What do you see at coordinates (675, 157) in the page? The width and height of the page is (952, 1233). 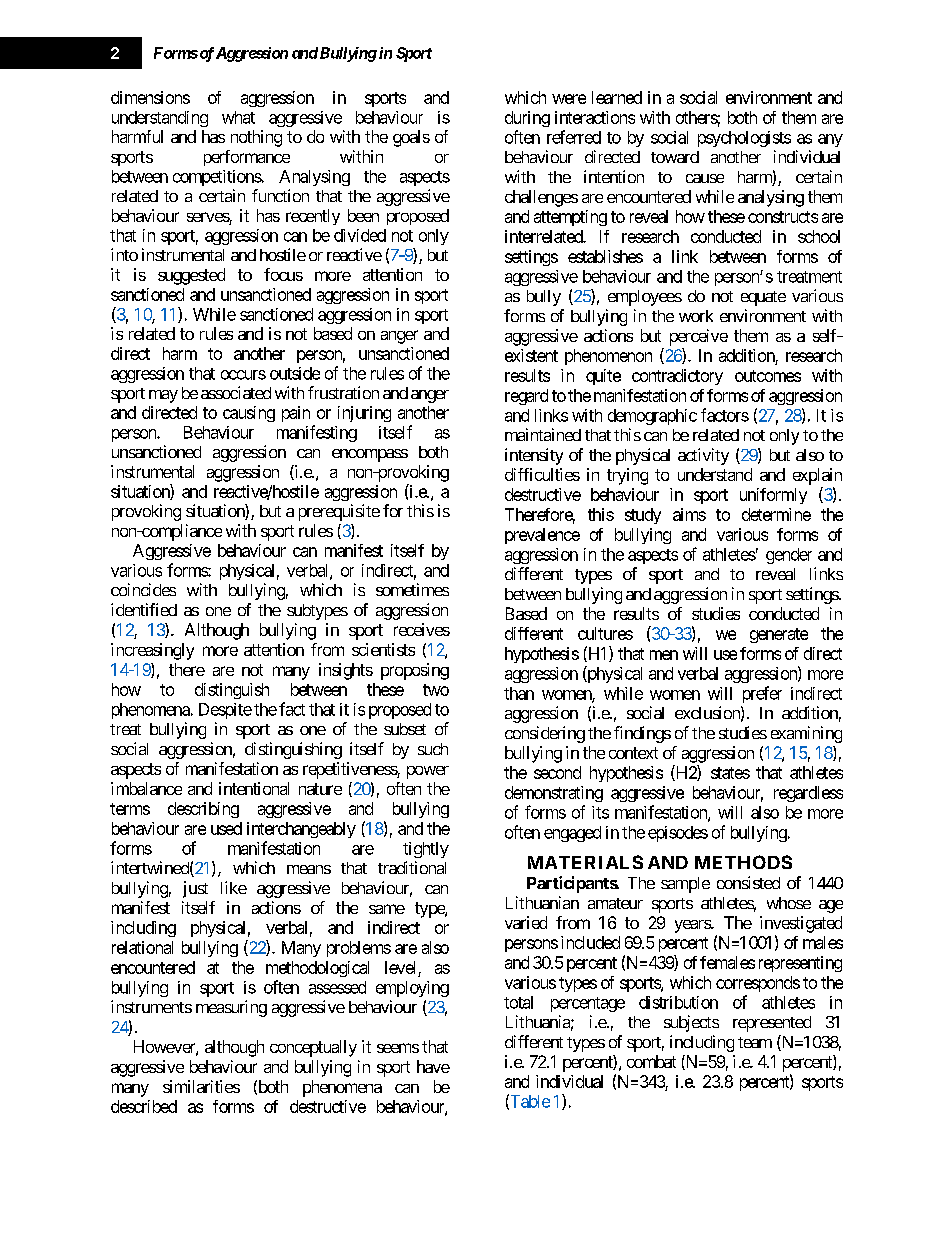 I see `toward` at bounding box center [675, 157].
